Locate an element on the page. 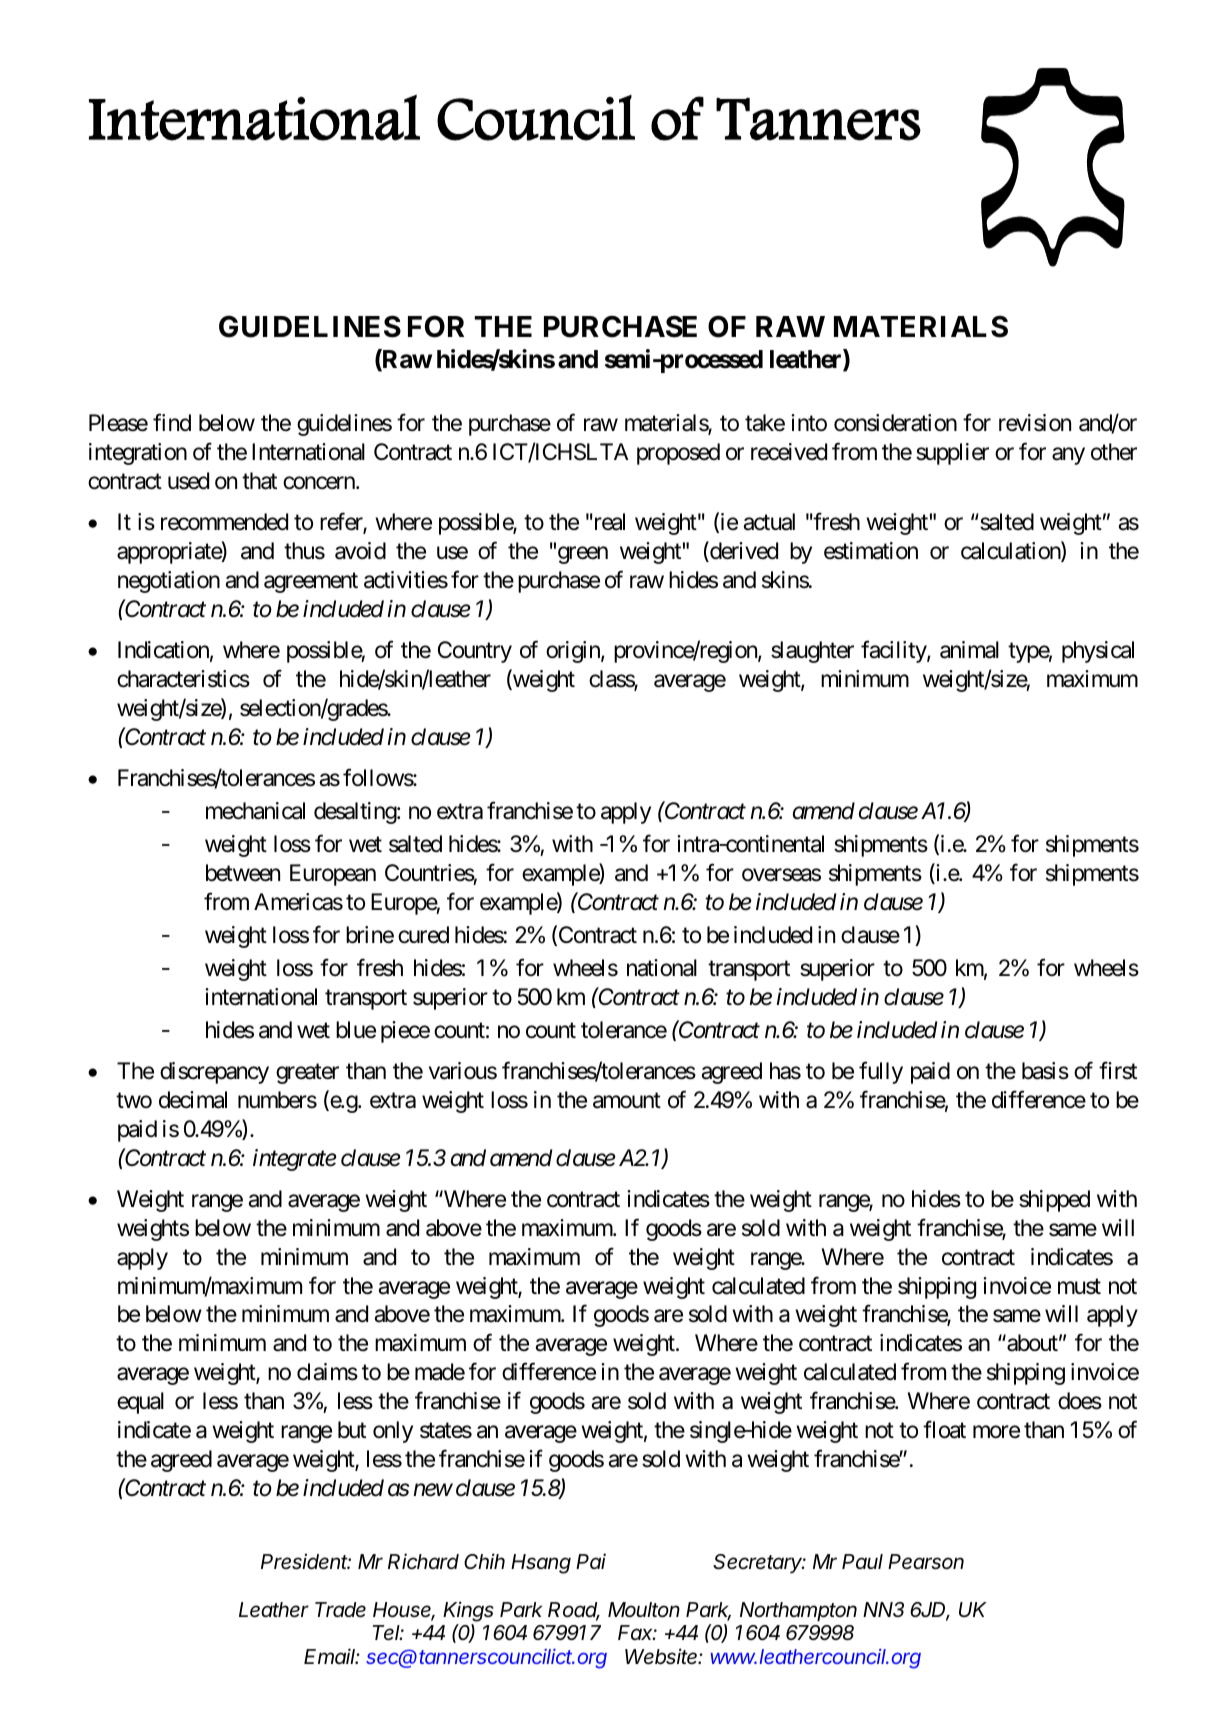  President is located at coordinates (306, 1561).
